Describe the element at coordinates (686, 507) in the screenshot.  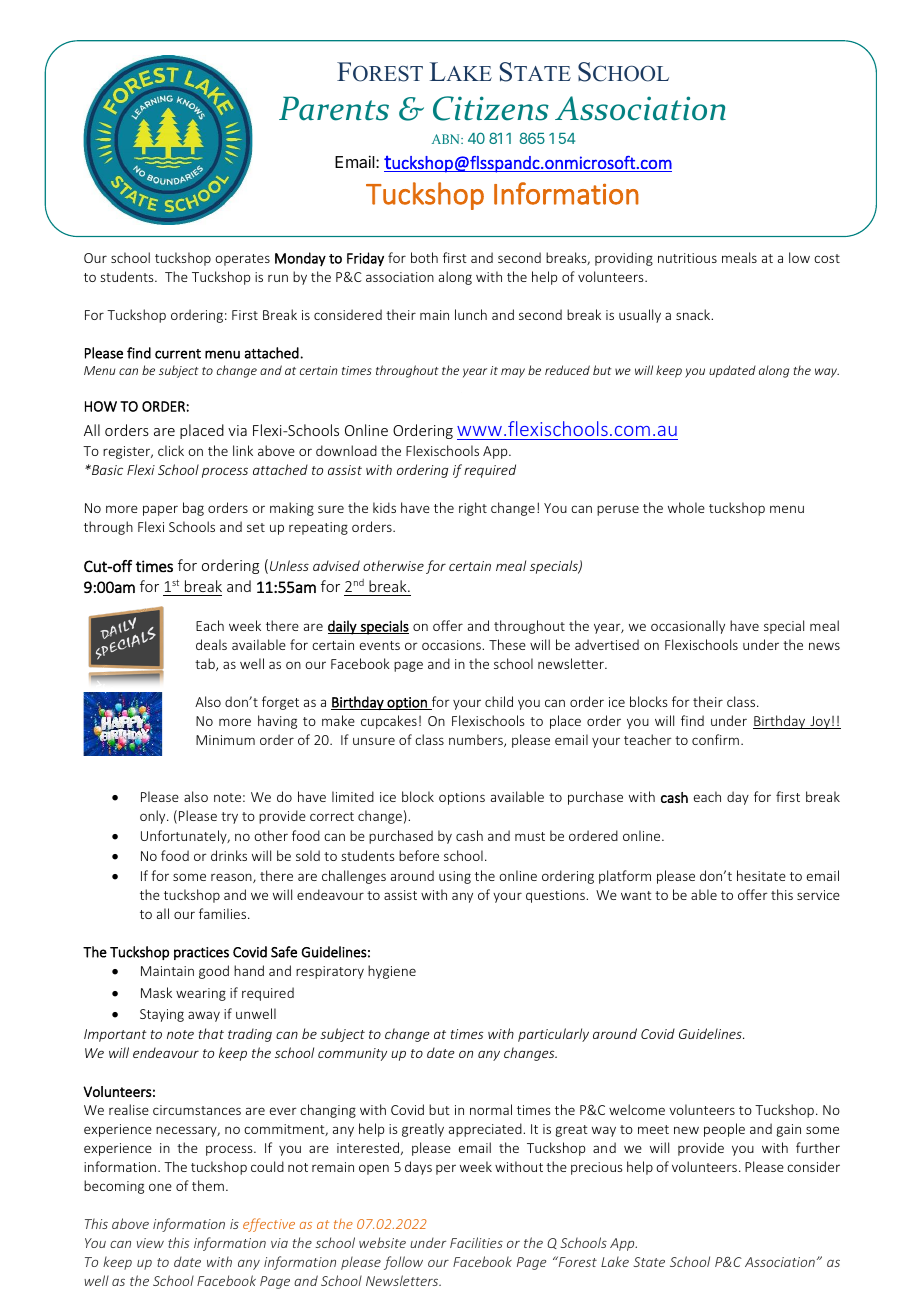
I see `whole` at that location.
